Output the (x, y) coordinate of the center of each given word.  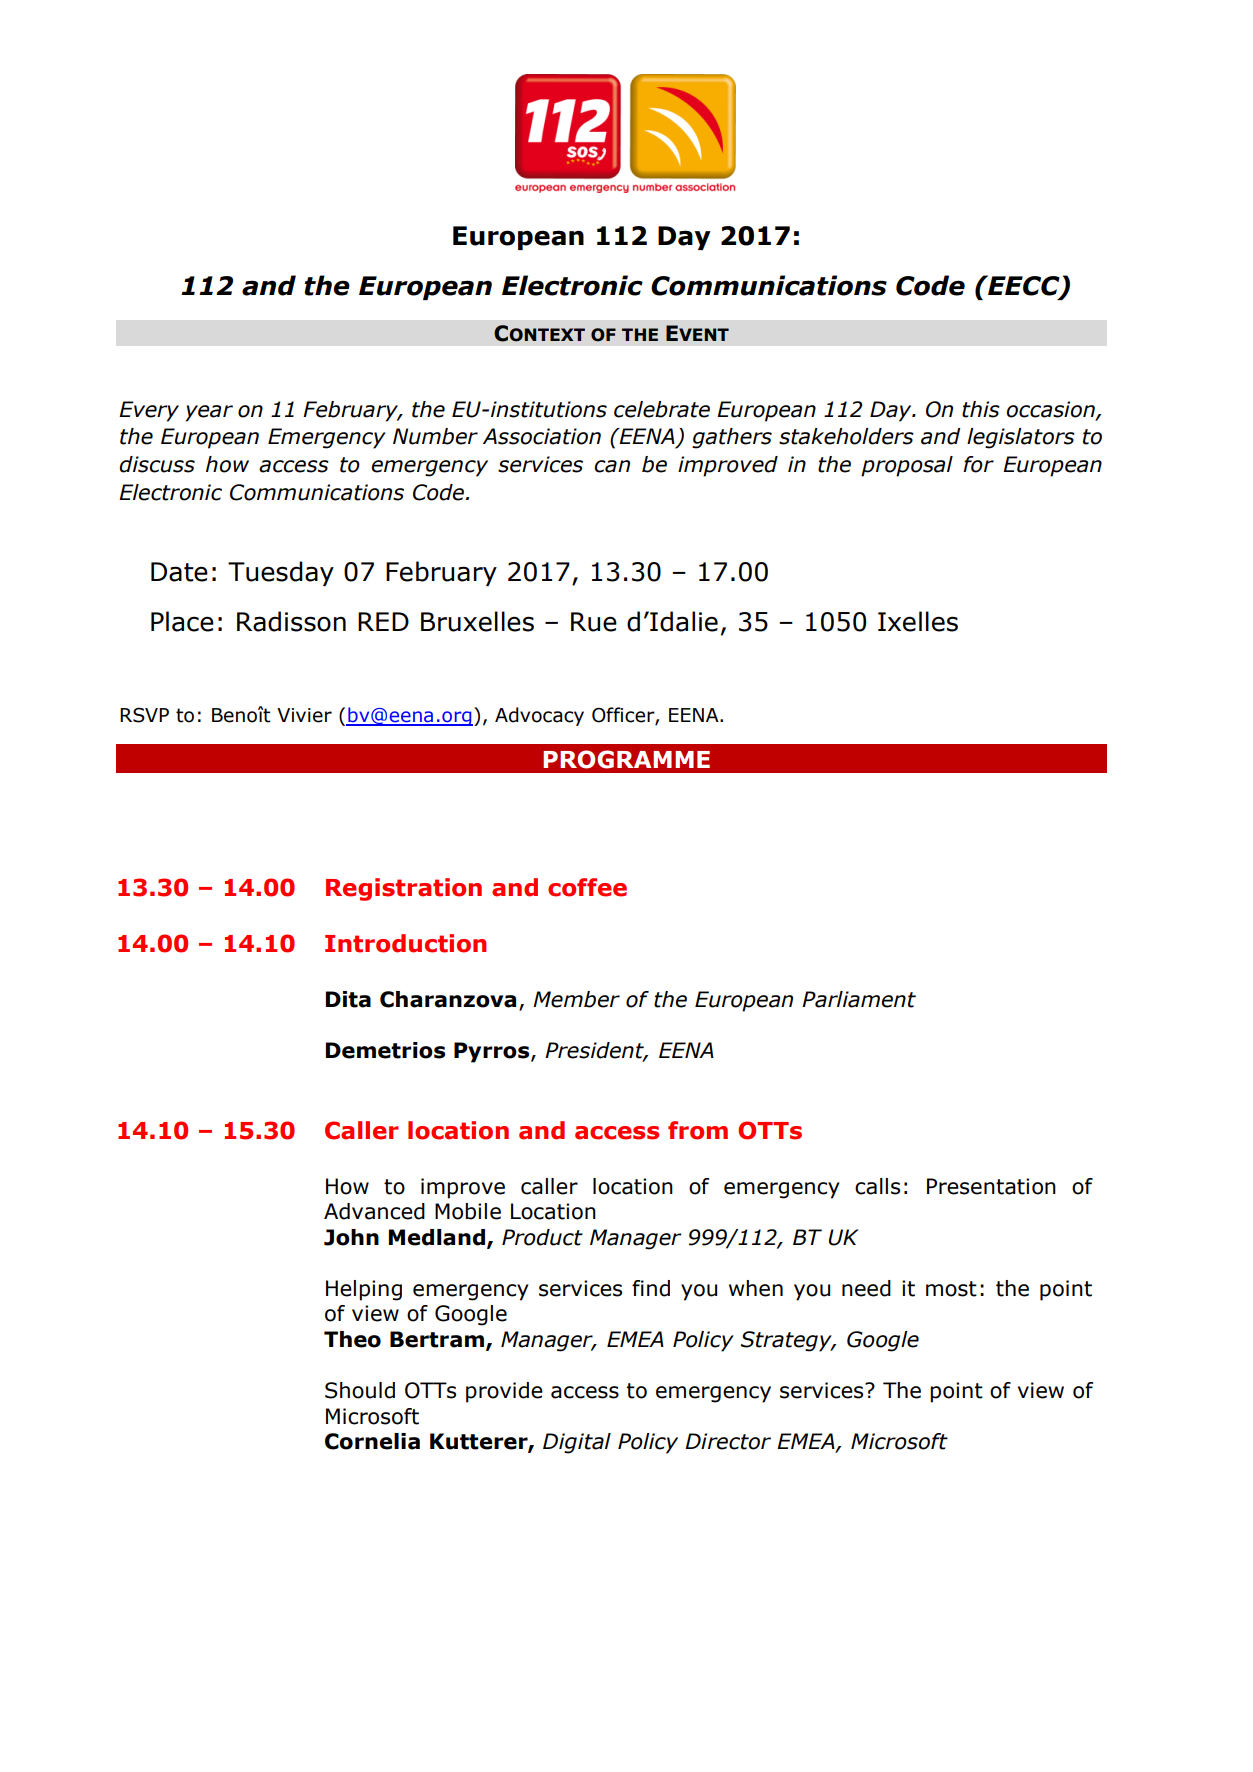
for (978, 464)
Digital (577, 1443)
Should (360, 1390)
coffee (587, 887)
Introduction (405, 943)
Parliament (859, 999)
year (209, 413)
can (612, 466)
